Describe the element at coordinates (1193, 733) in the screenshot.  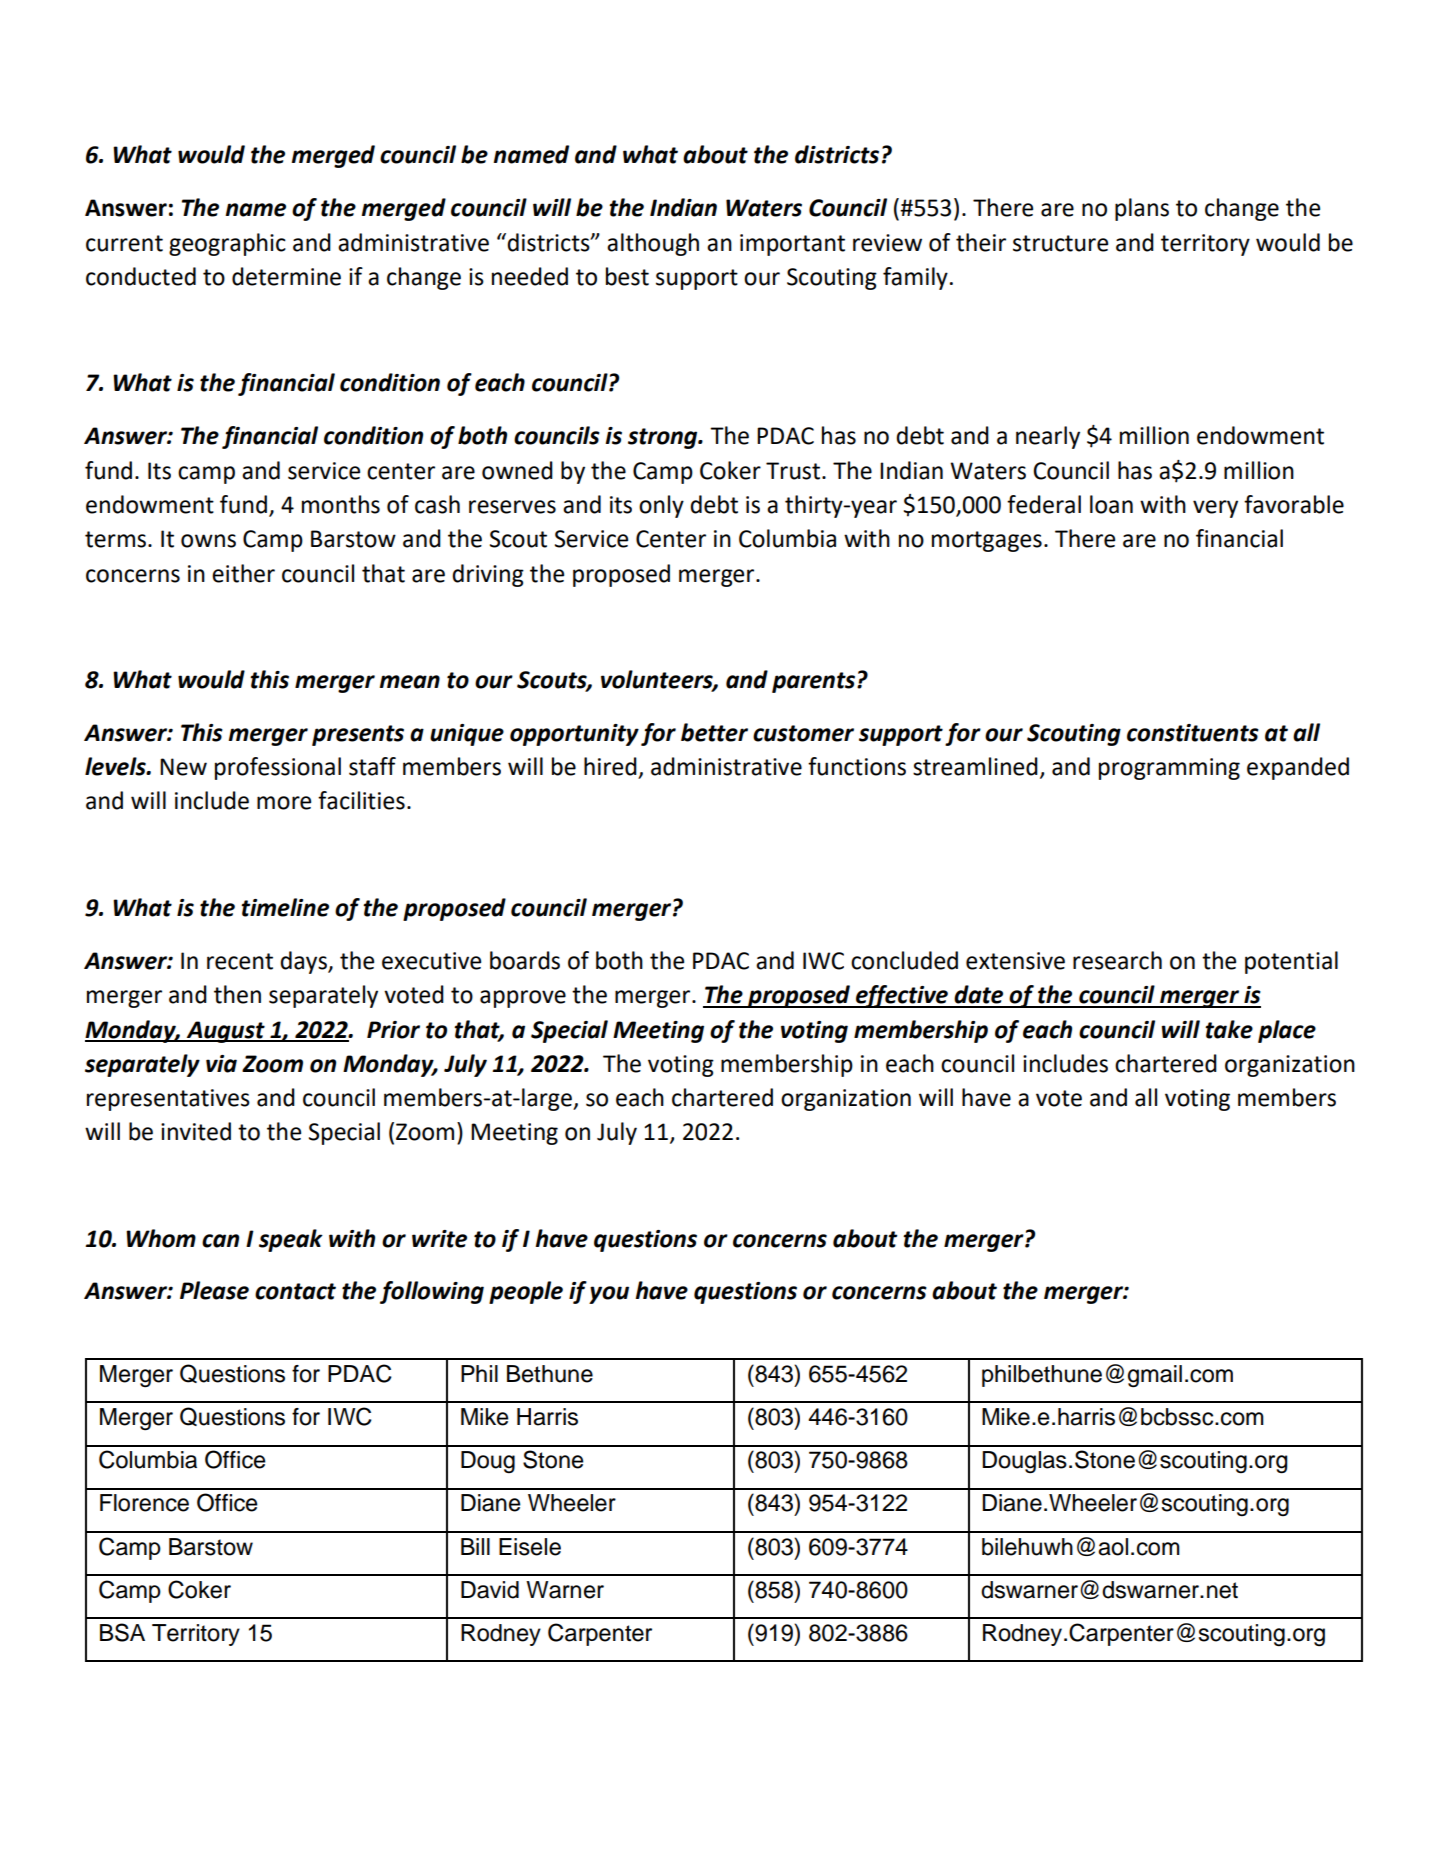
I see `constituents` at that location.
